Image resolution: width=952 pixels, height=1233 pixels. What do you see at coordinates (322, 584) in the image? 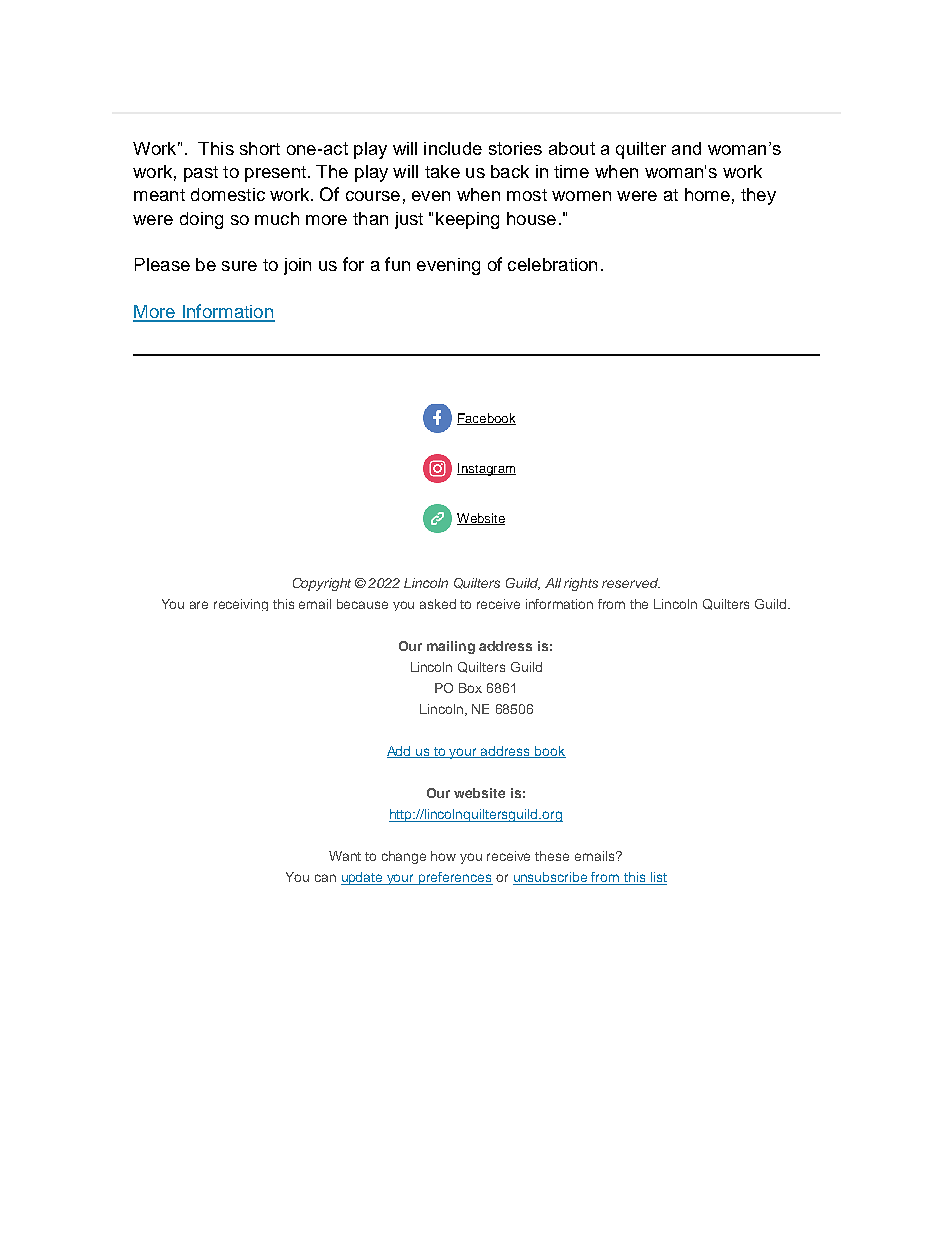
I see `Copyright` at bounding box center [322, 584].
